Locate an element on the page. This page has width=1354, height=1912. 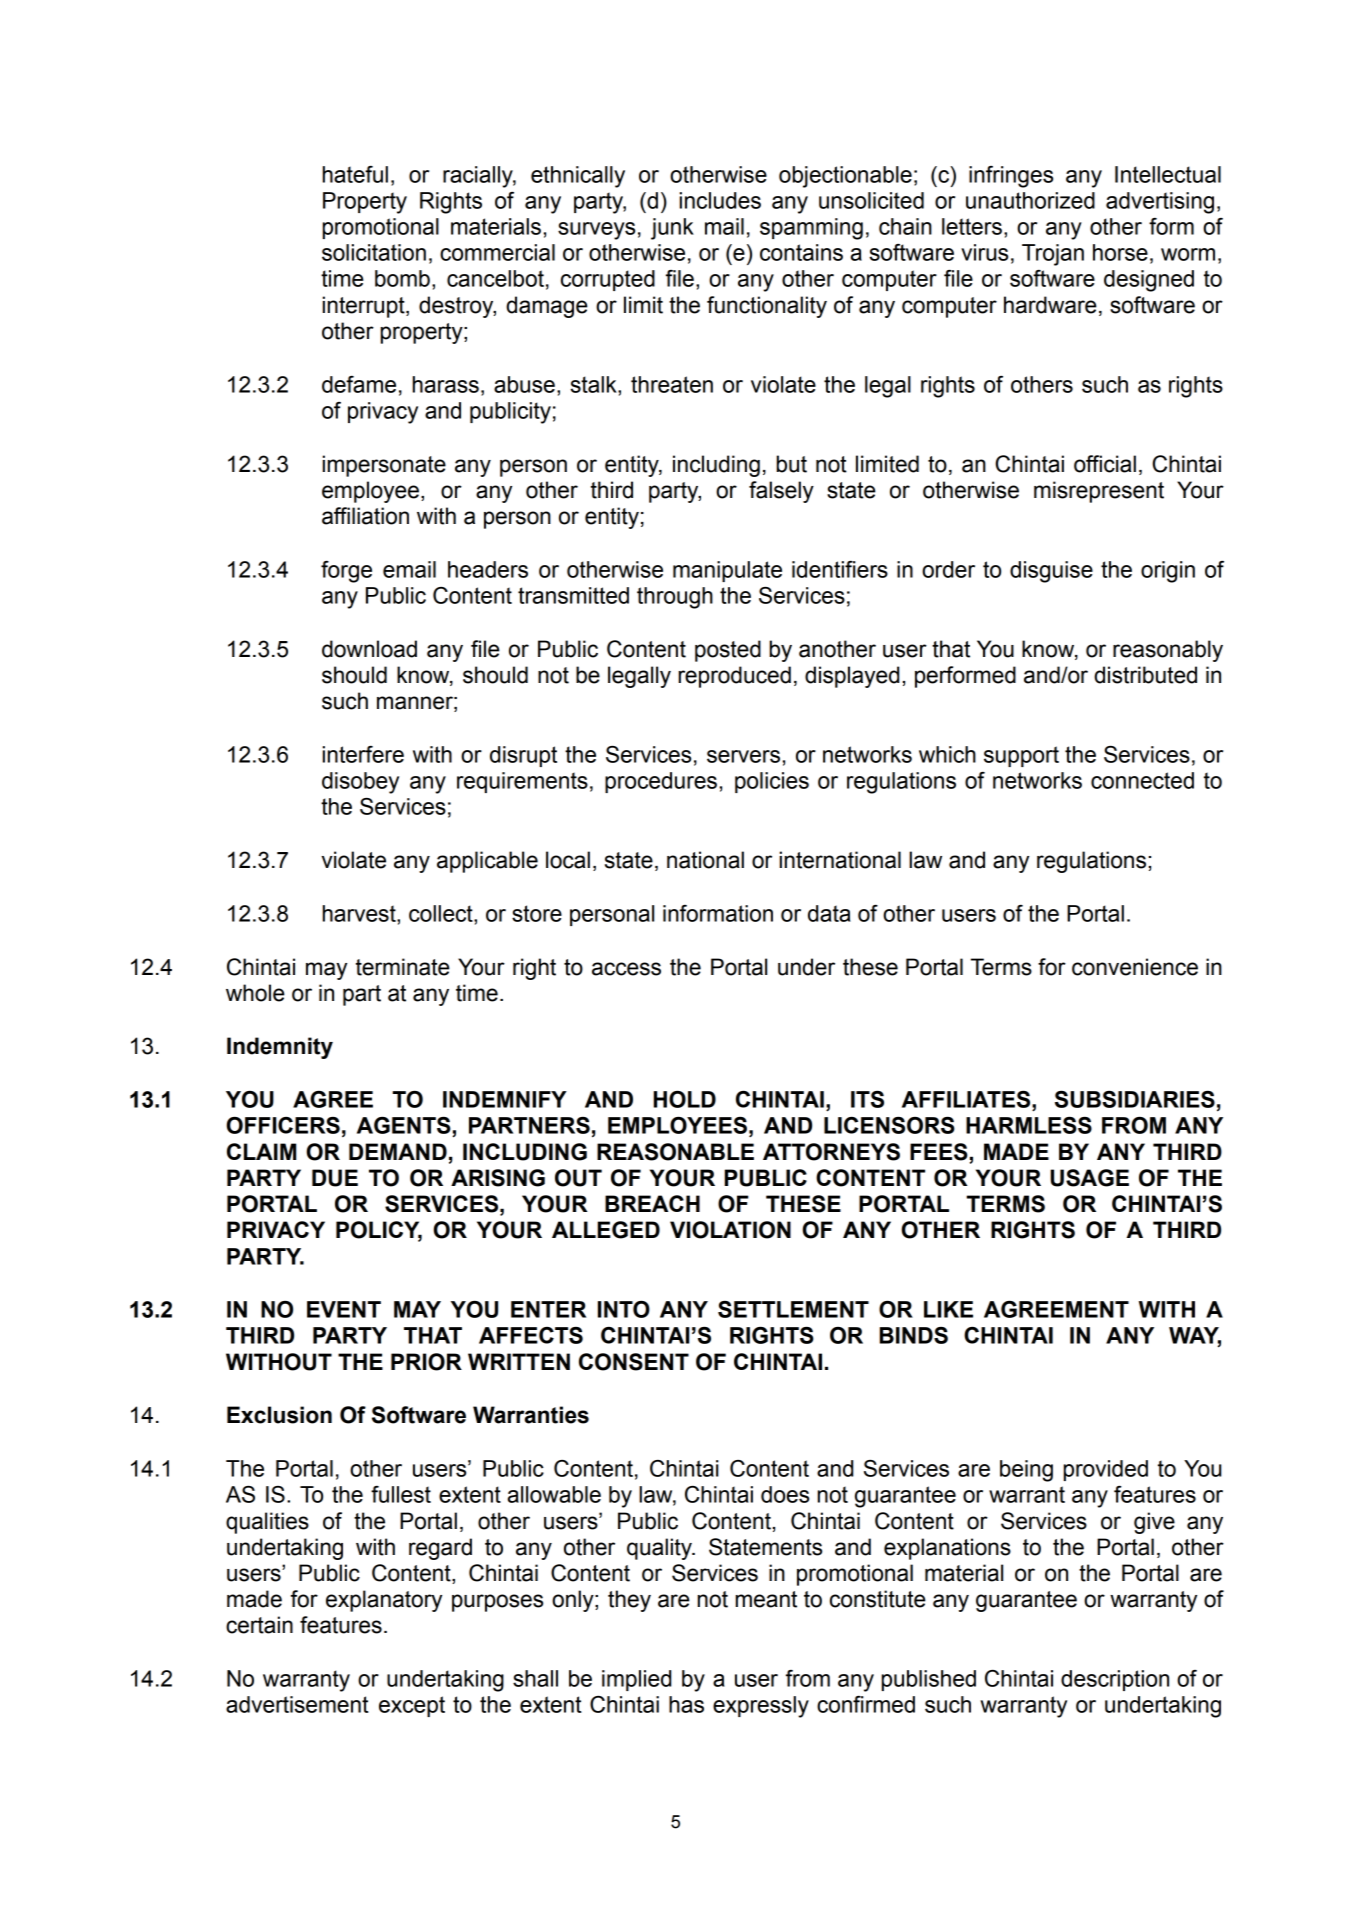
except is located at coordinates (412, 1706).
